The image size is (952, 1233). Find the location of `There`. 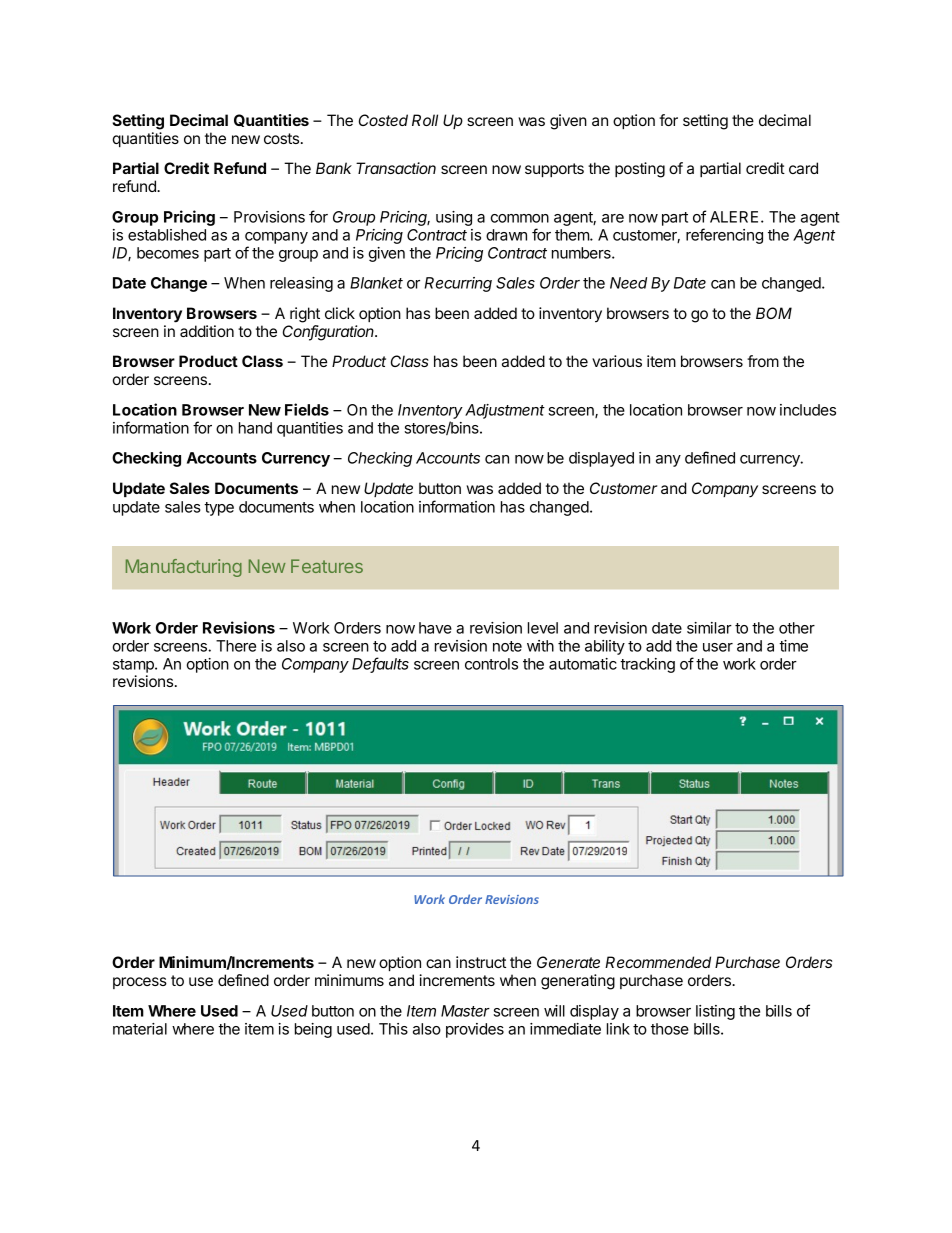

There is located at coordinates (236, 646).
